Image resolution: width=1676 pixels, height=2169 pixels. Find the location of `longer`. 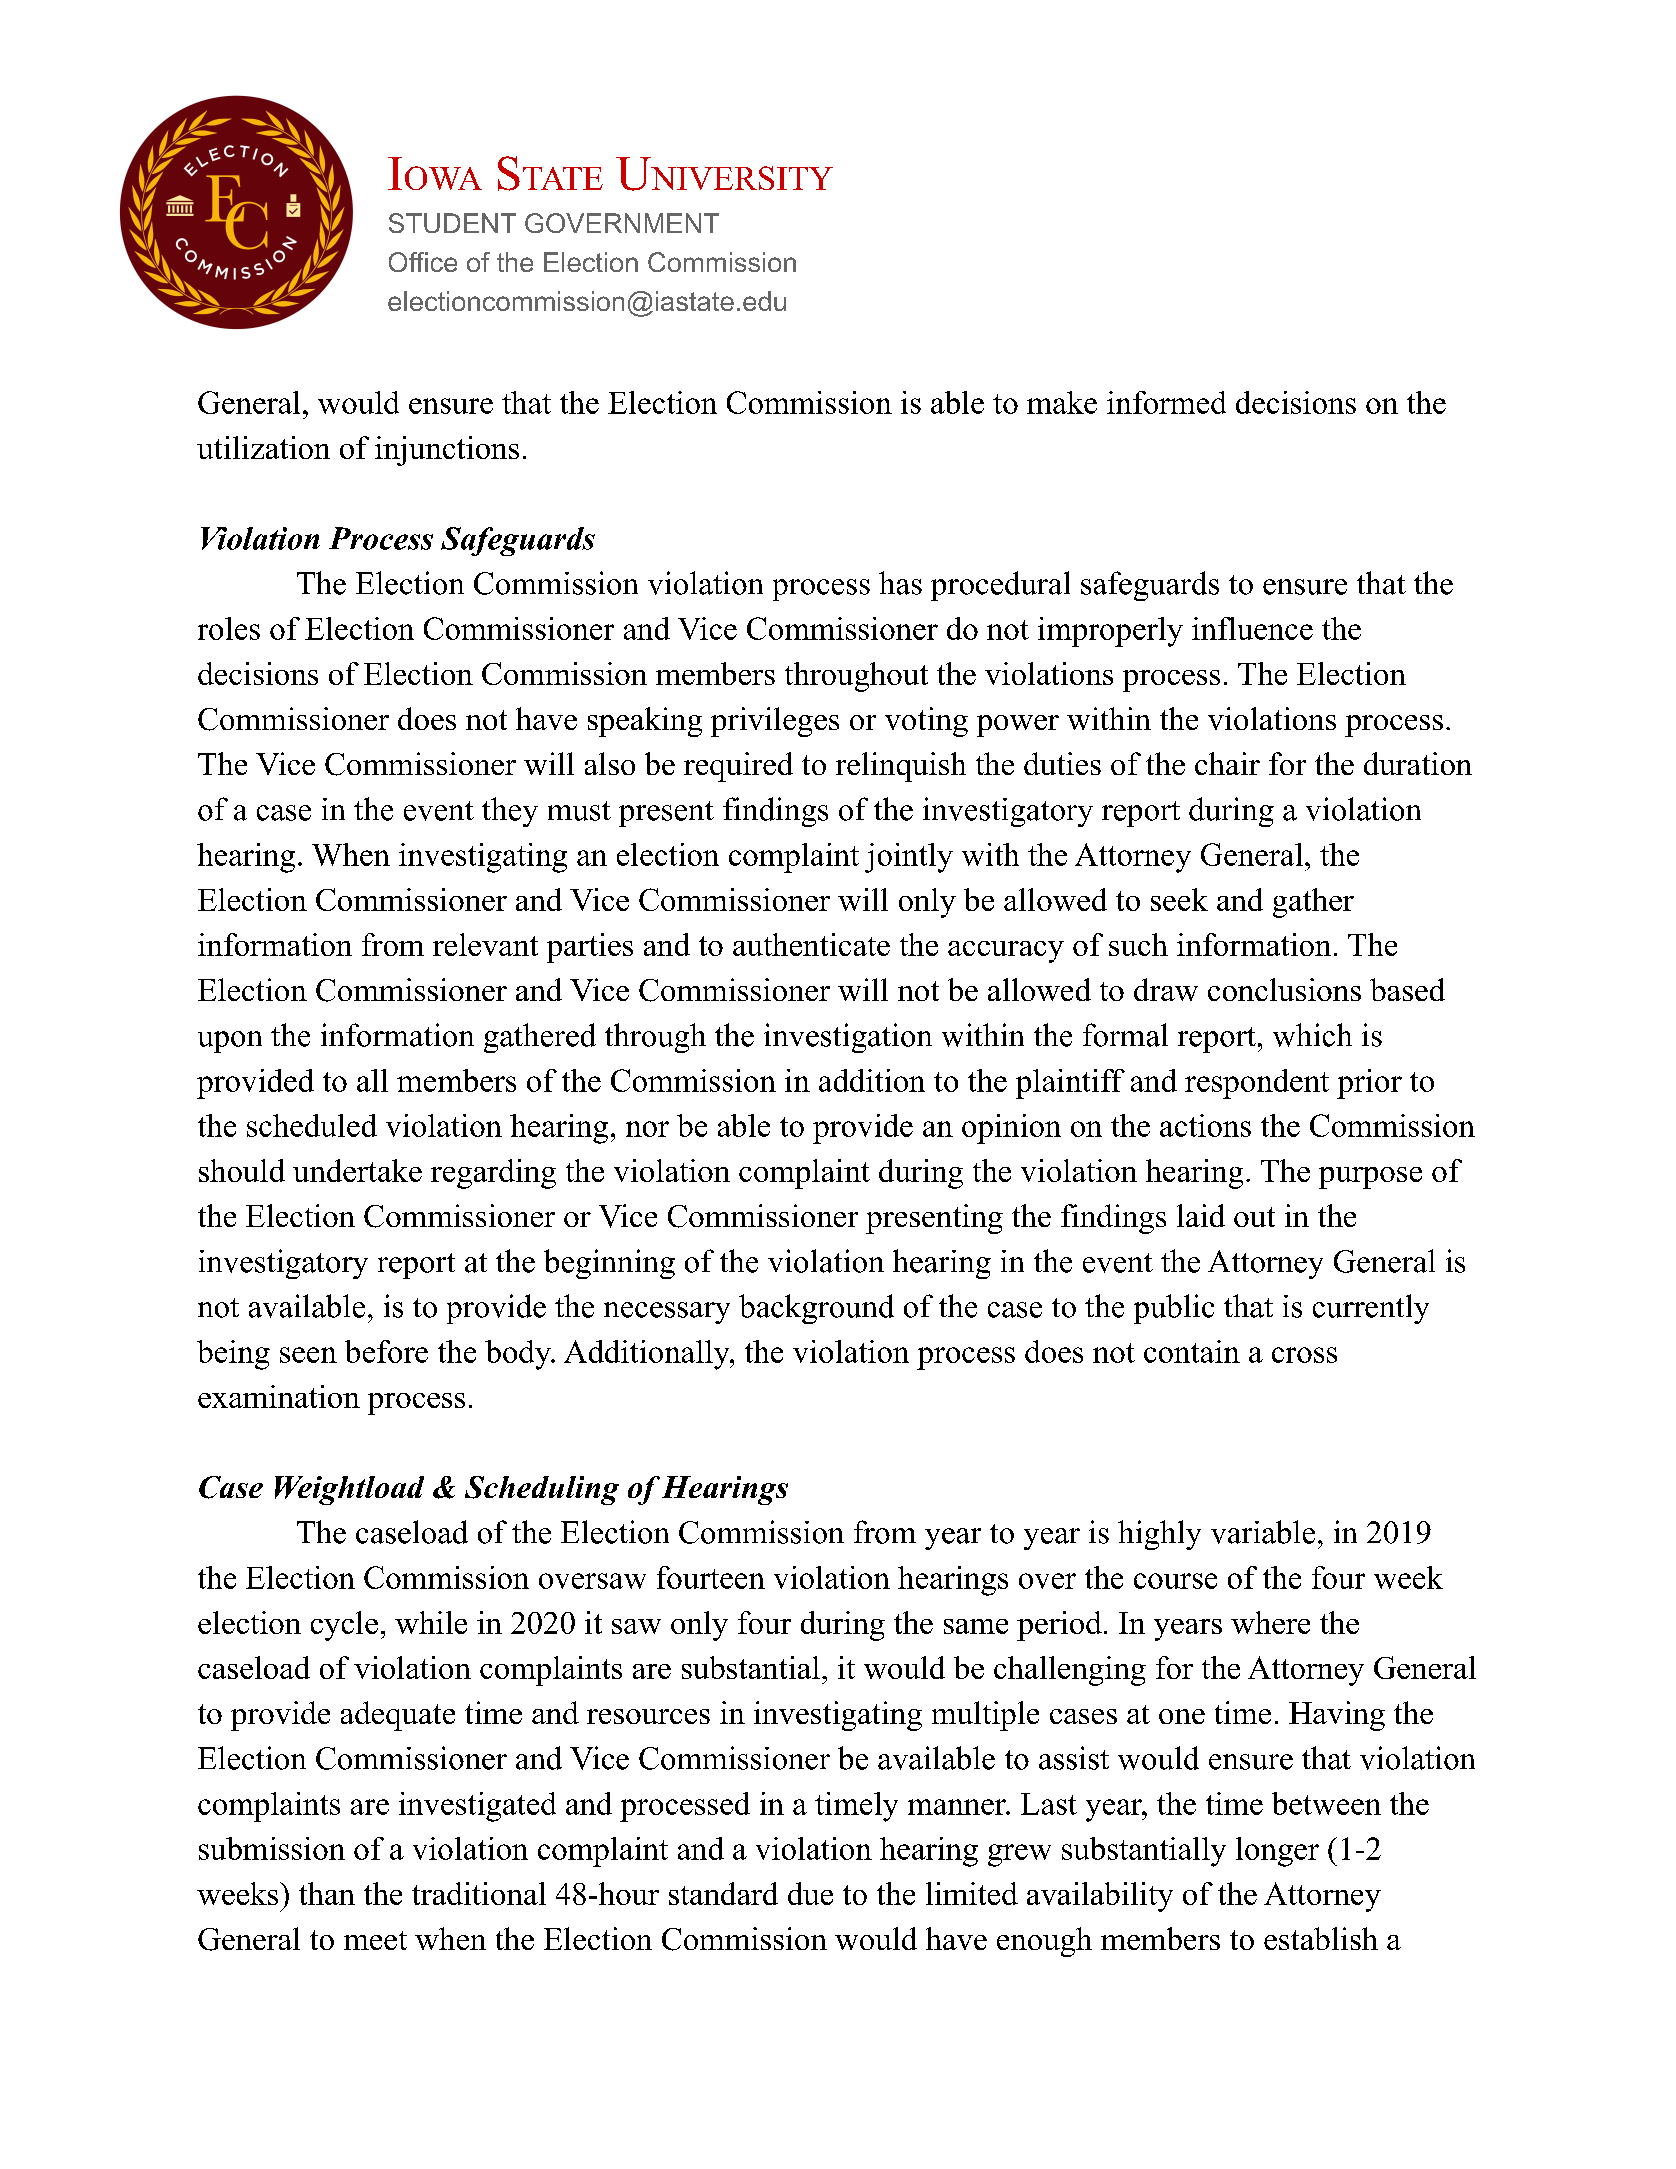

longer is located at coordinates (1277, 1852).
